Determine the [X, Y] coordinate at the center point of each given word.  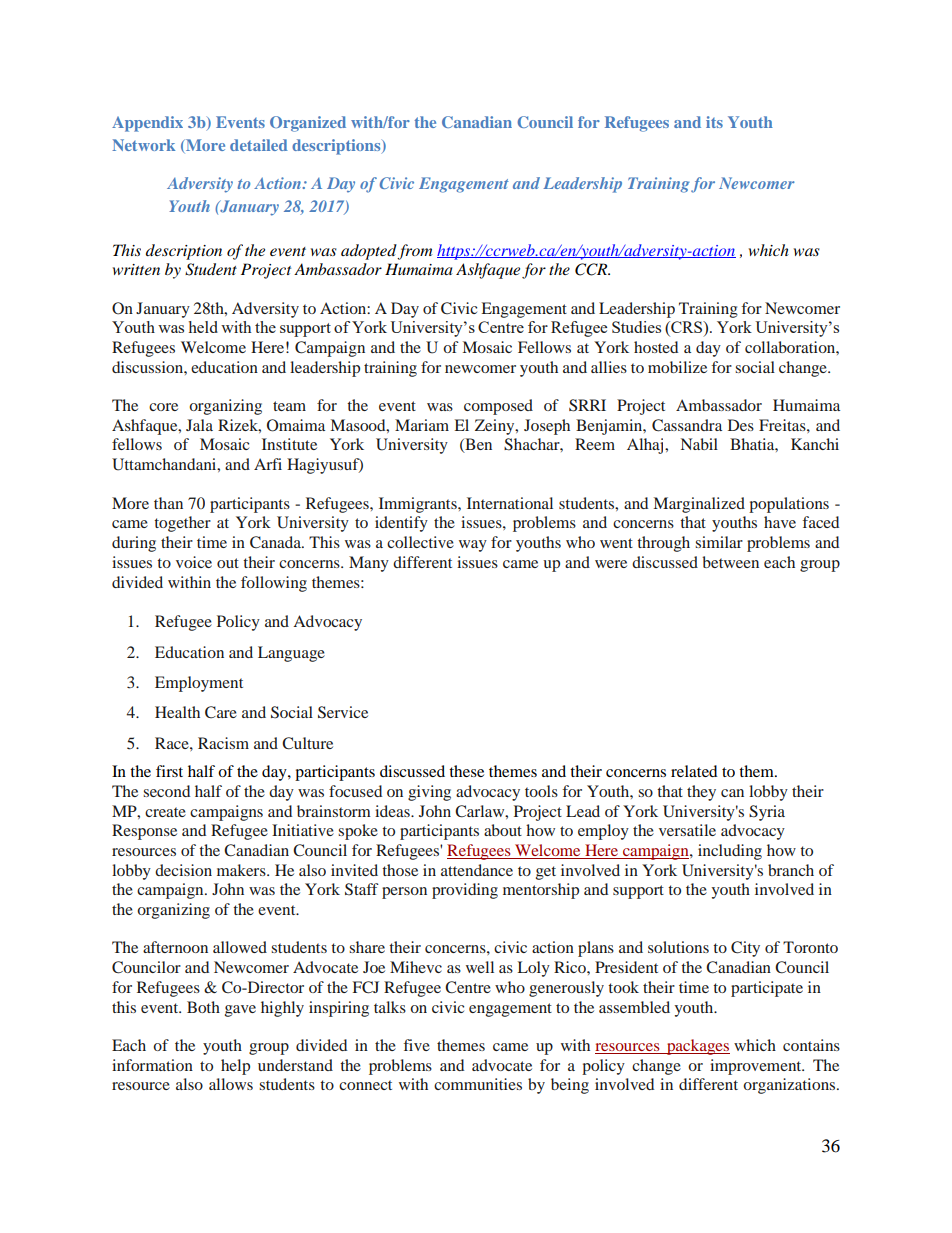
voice [194, 562]
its [714, 122]
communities [478, 1084]
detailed [259, 145]
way [473, 546]
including [730, 852]
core [163, 407]
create [165, 812]
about [503, 830]
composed [498, 407]
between [730, 562]
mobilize [677, 367]
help [235, 1067]
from [414, 252]
